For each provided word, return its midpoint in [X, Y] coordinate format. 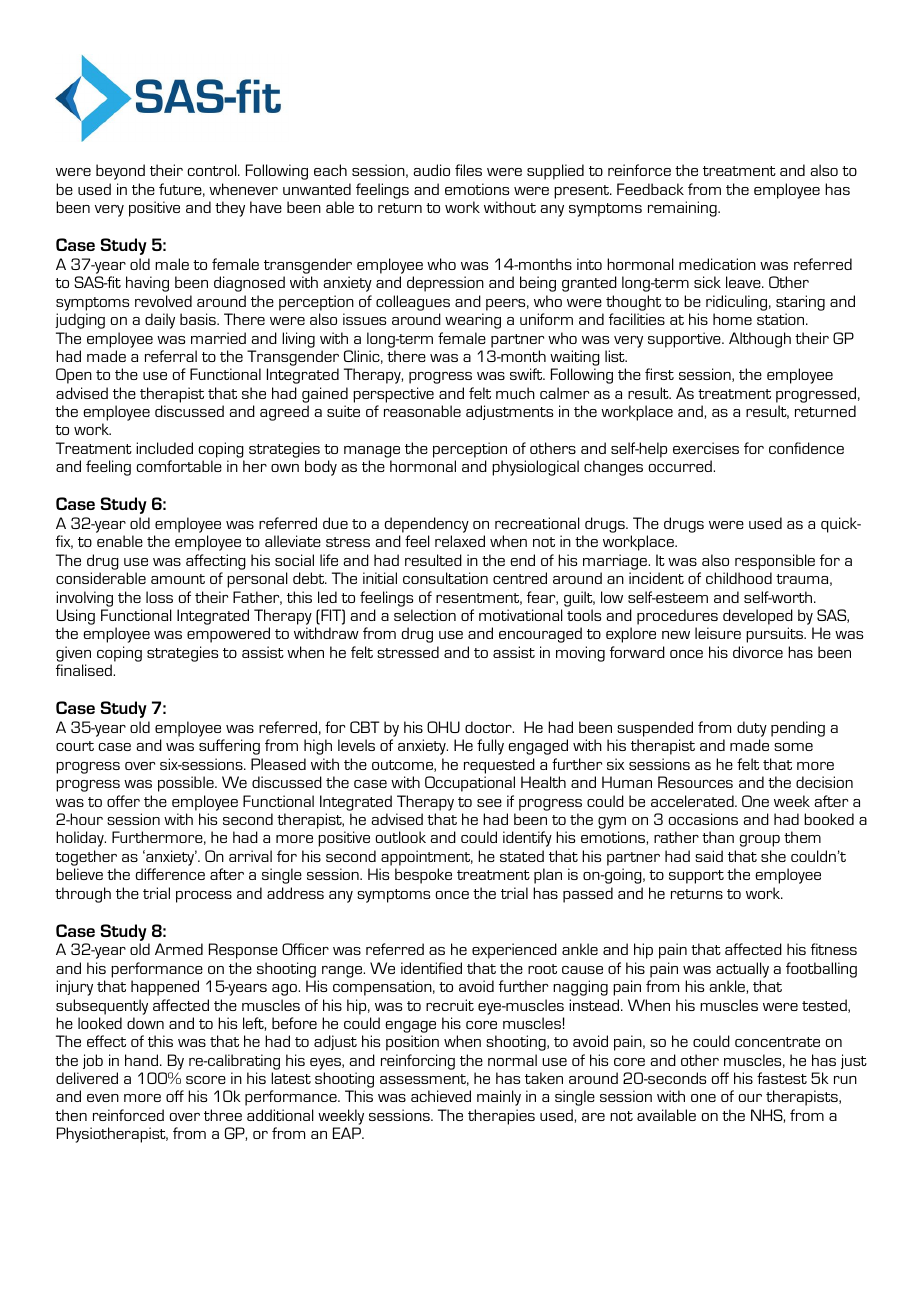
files [468, 170]
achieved [441, 1096]
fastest [782, 1078]
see [489, 803]
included [164, 448]
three [223, 1115]
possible [187, 784]
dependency [427, 526]
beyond [120, 172]
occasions [703, 819]
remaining [683, 209]
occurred [681, 466]
